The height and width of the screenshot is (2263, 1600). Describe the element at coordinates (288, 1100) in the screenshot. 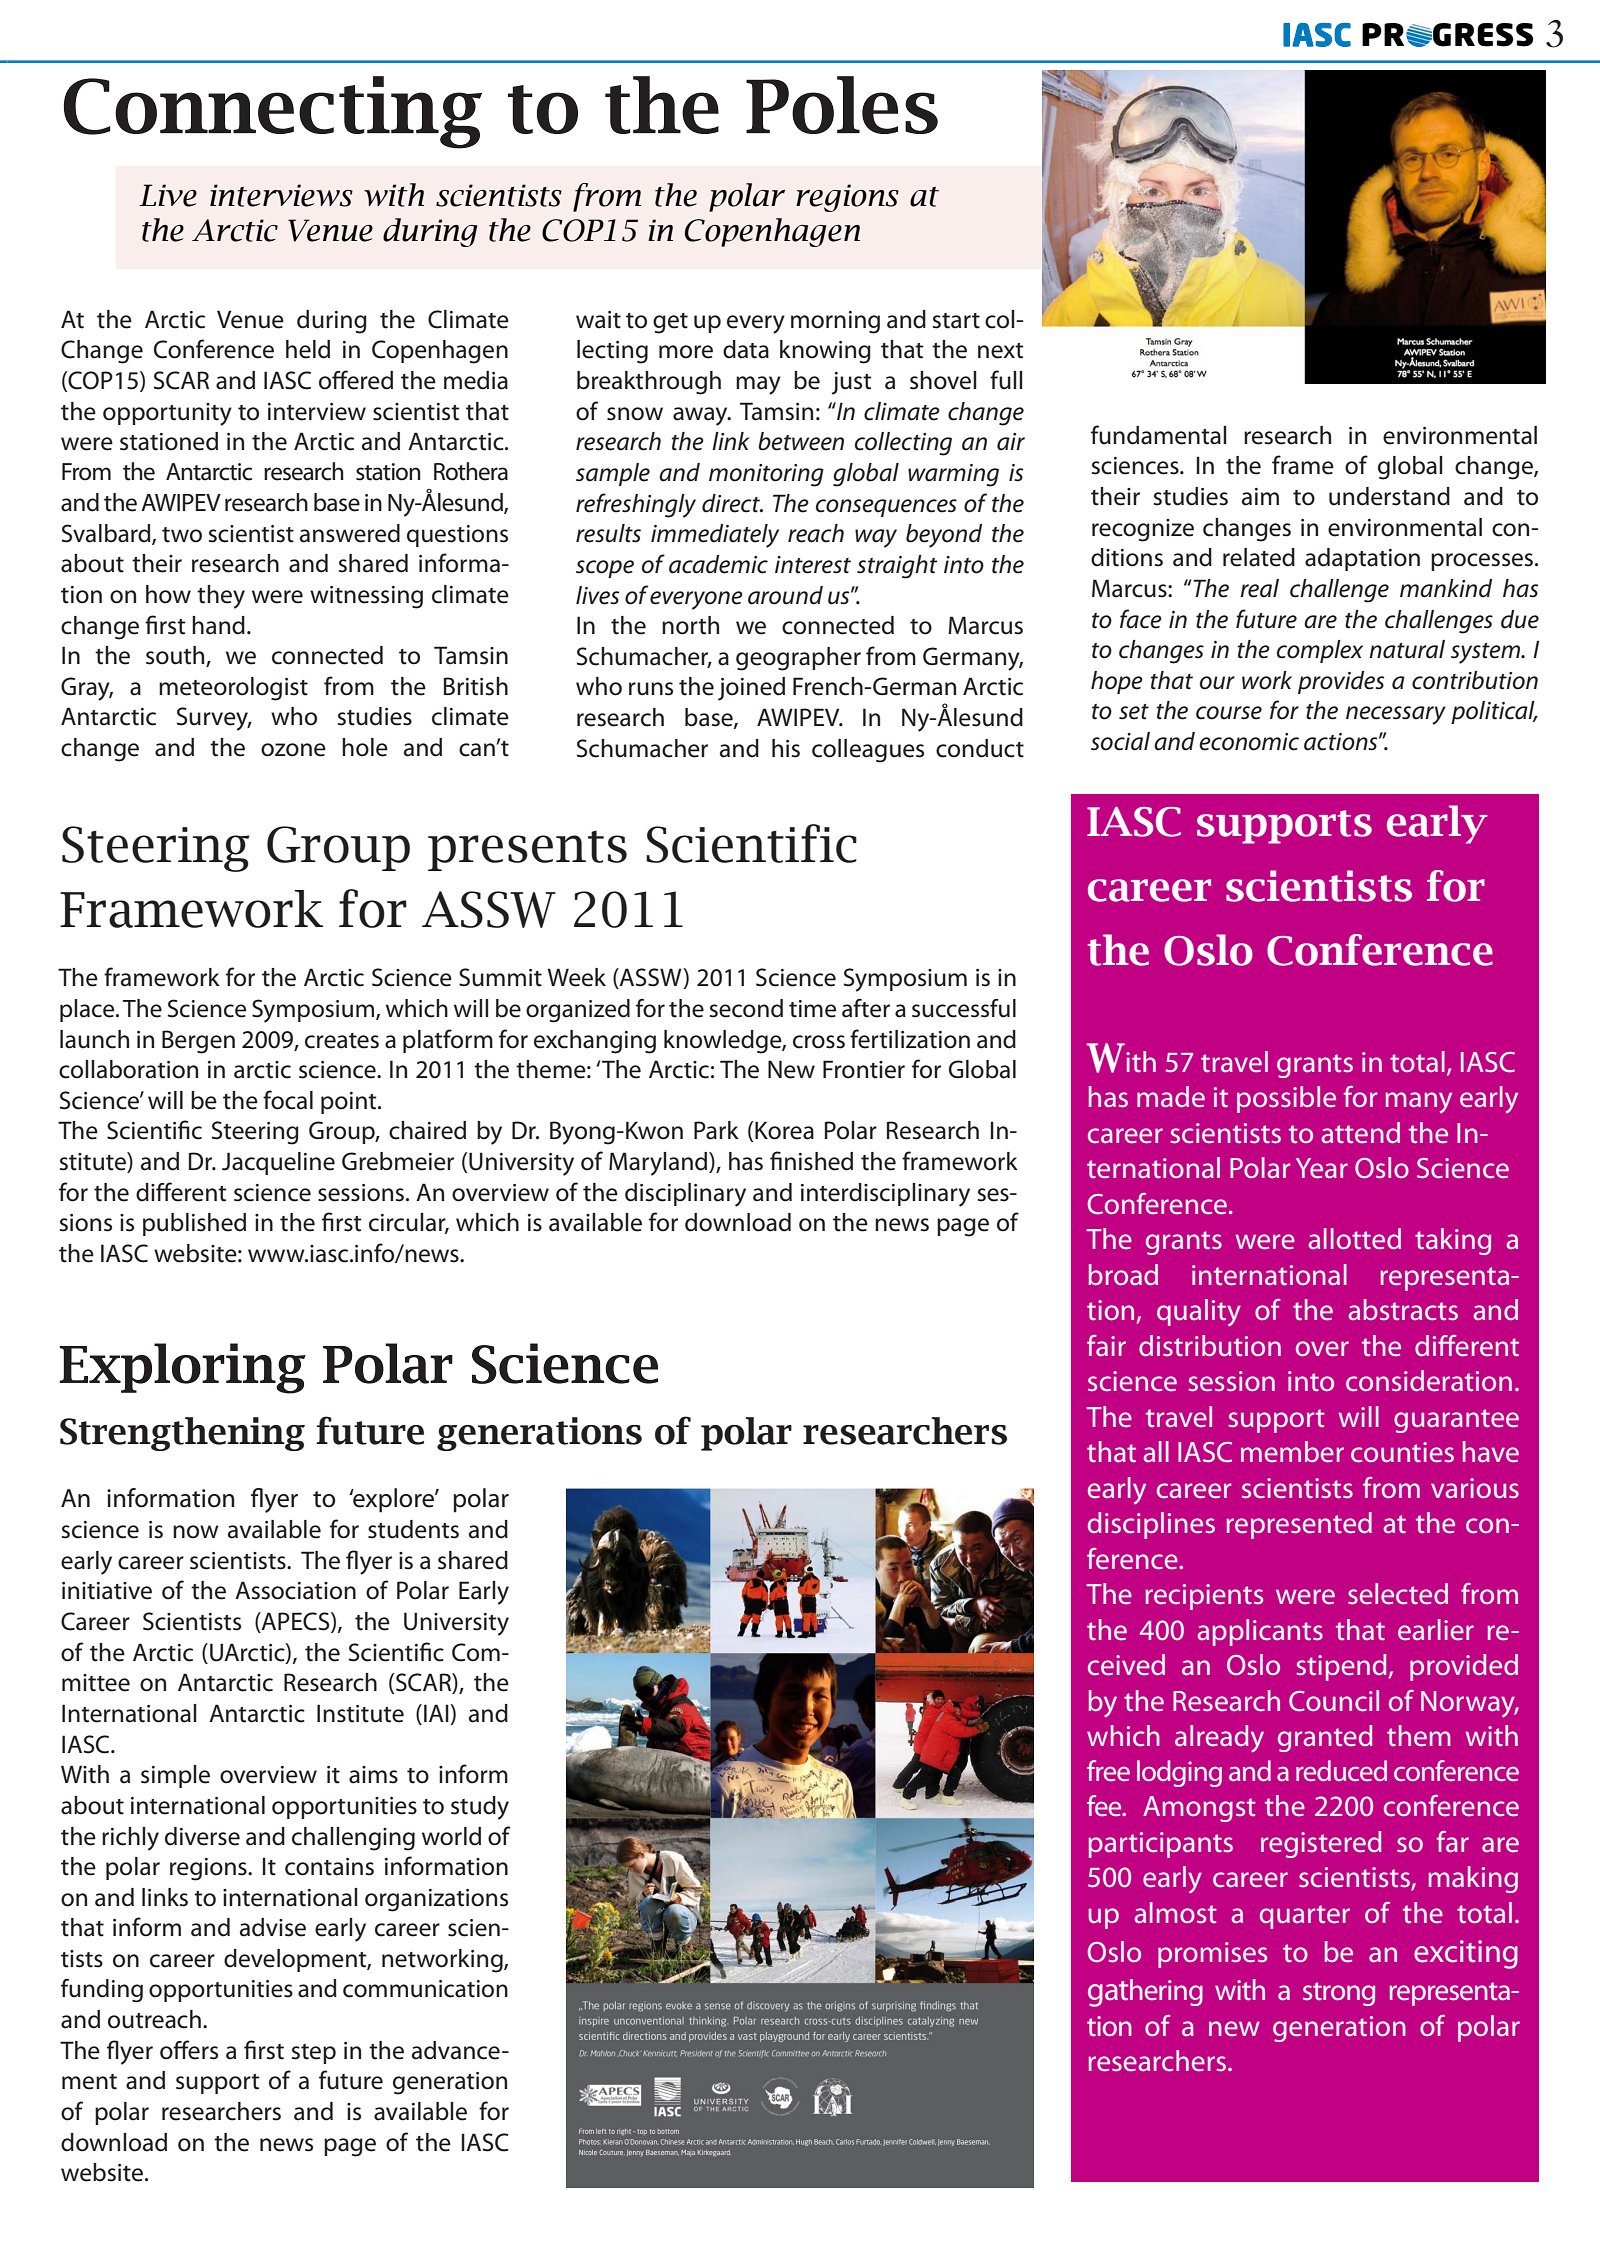

I see `focal` at that location.
